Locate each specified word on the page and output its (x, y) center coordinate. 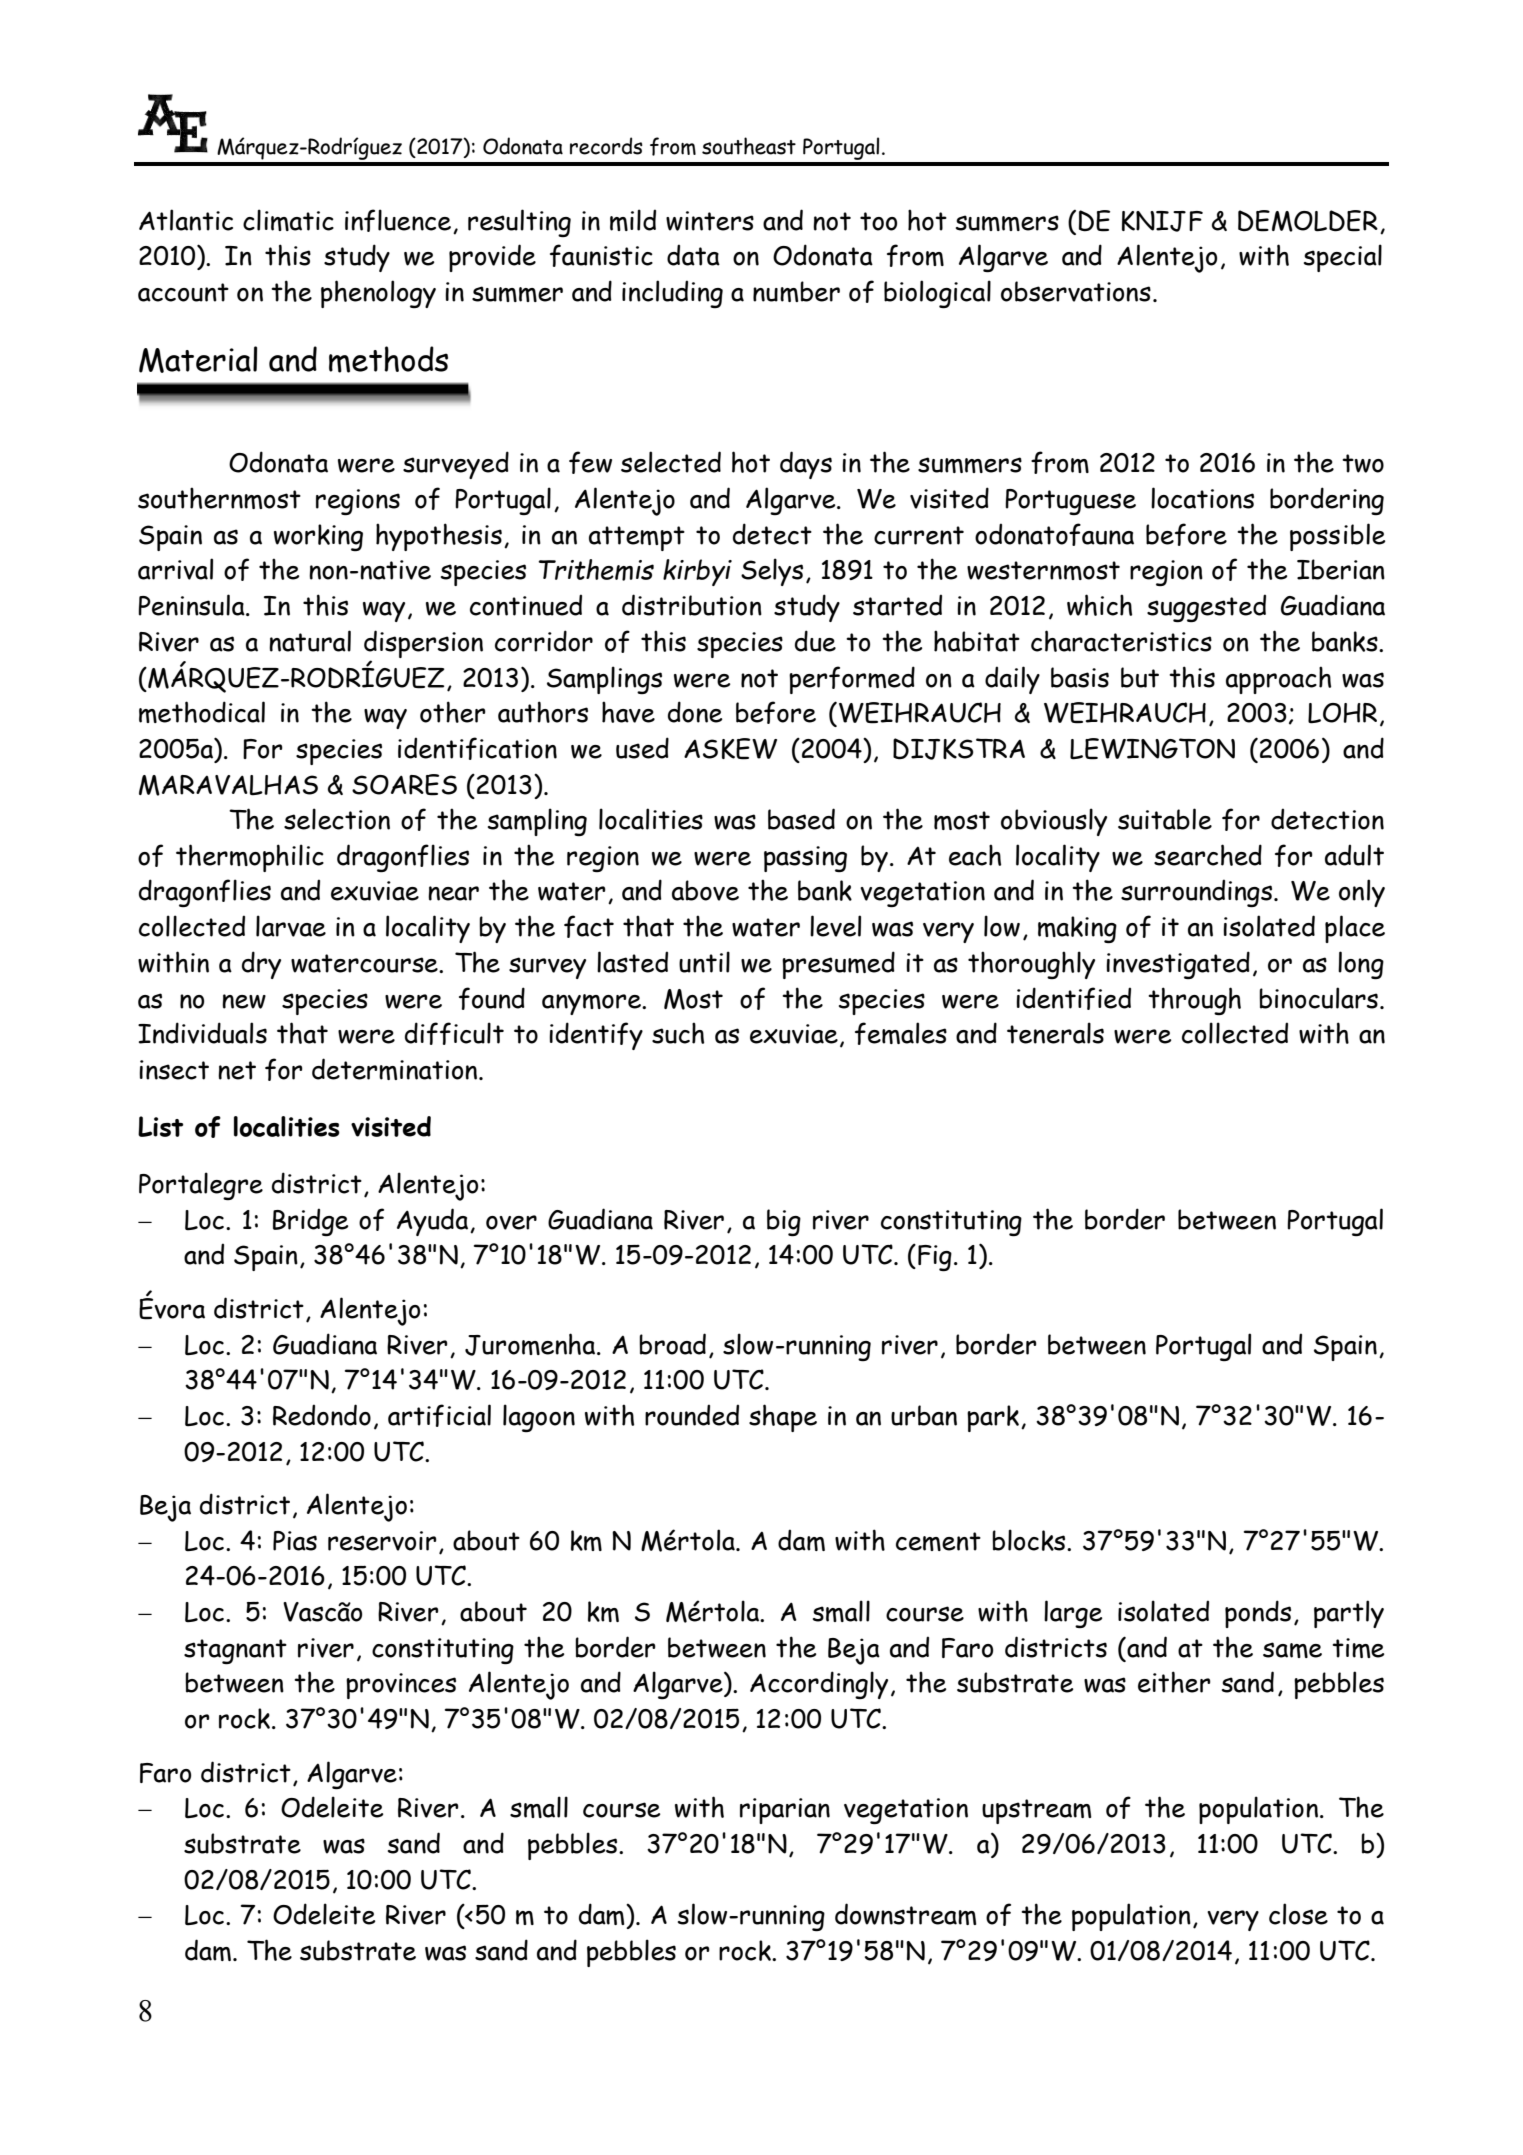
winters (710, 221)
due (815, 641)
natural (310, 641)
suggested (1206, 608)
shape (783, 1418)
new (244, 1001)
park (994, 1418)
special (1343, 258)
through (1194, 1001)
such (678, 1033)
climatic (288, 220)
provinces (401, 1686)
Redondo (322, 1415)
